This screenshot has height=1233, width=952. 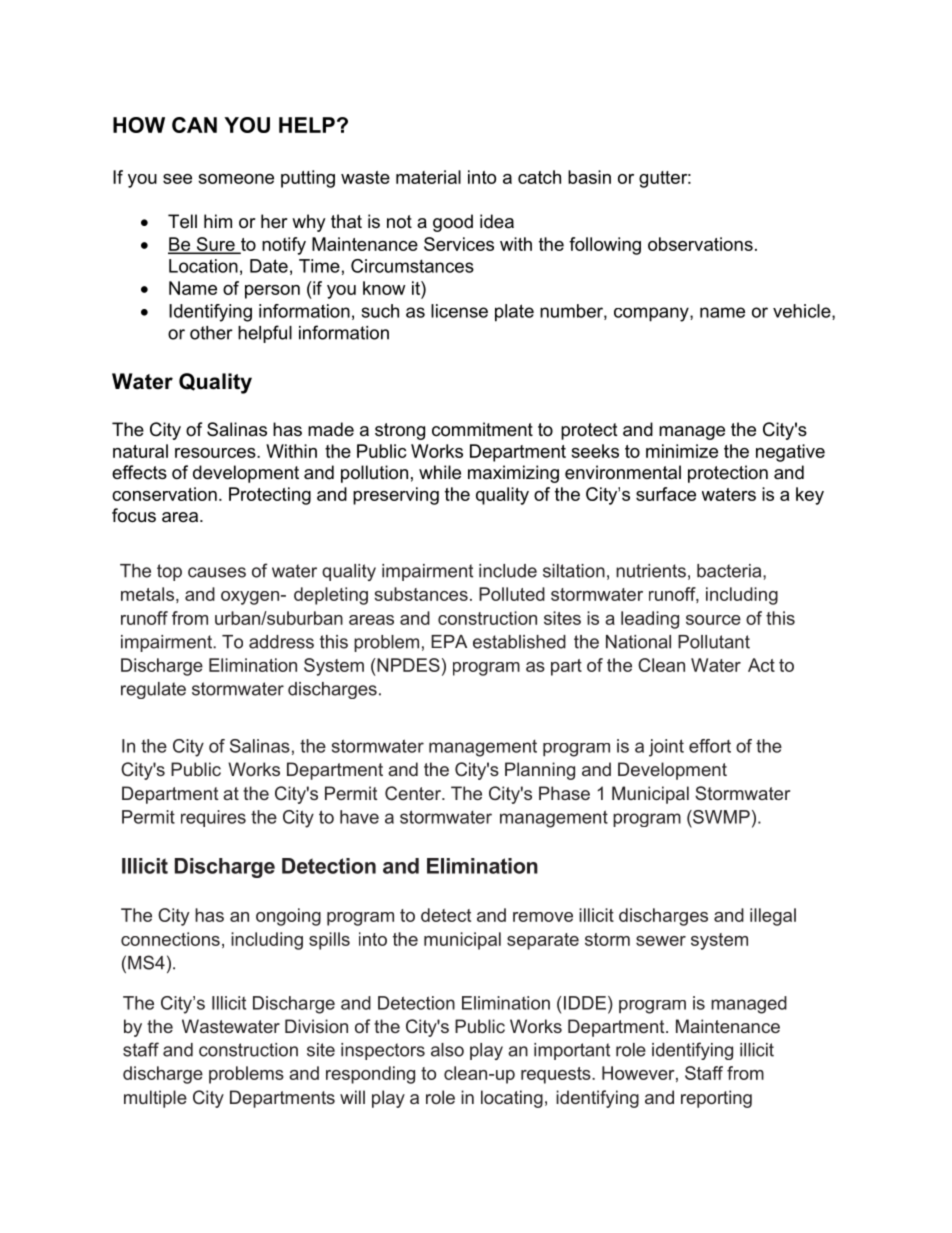 What do you see at coordinates (682, 451) in the screenshot?
I see `minimize` at bounding box center [682, 451].
